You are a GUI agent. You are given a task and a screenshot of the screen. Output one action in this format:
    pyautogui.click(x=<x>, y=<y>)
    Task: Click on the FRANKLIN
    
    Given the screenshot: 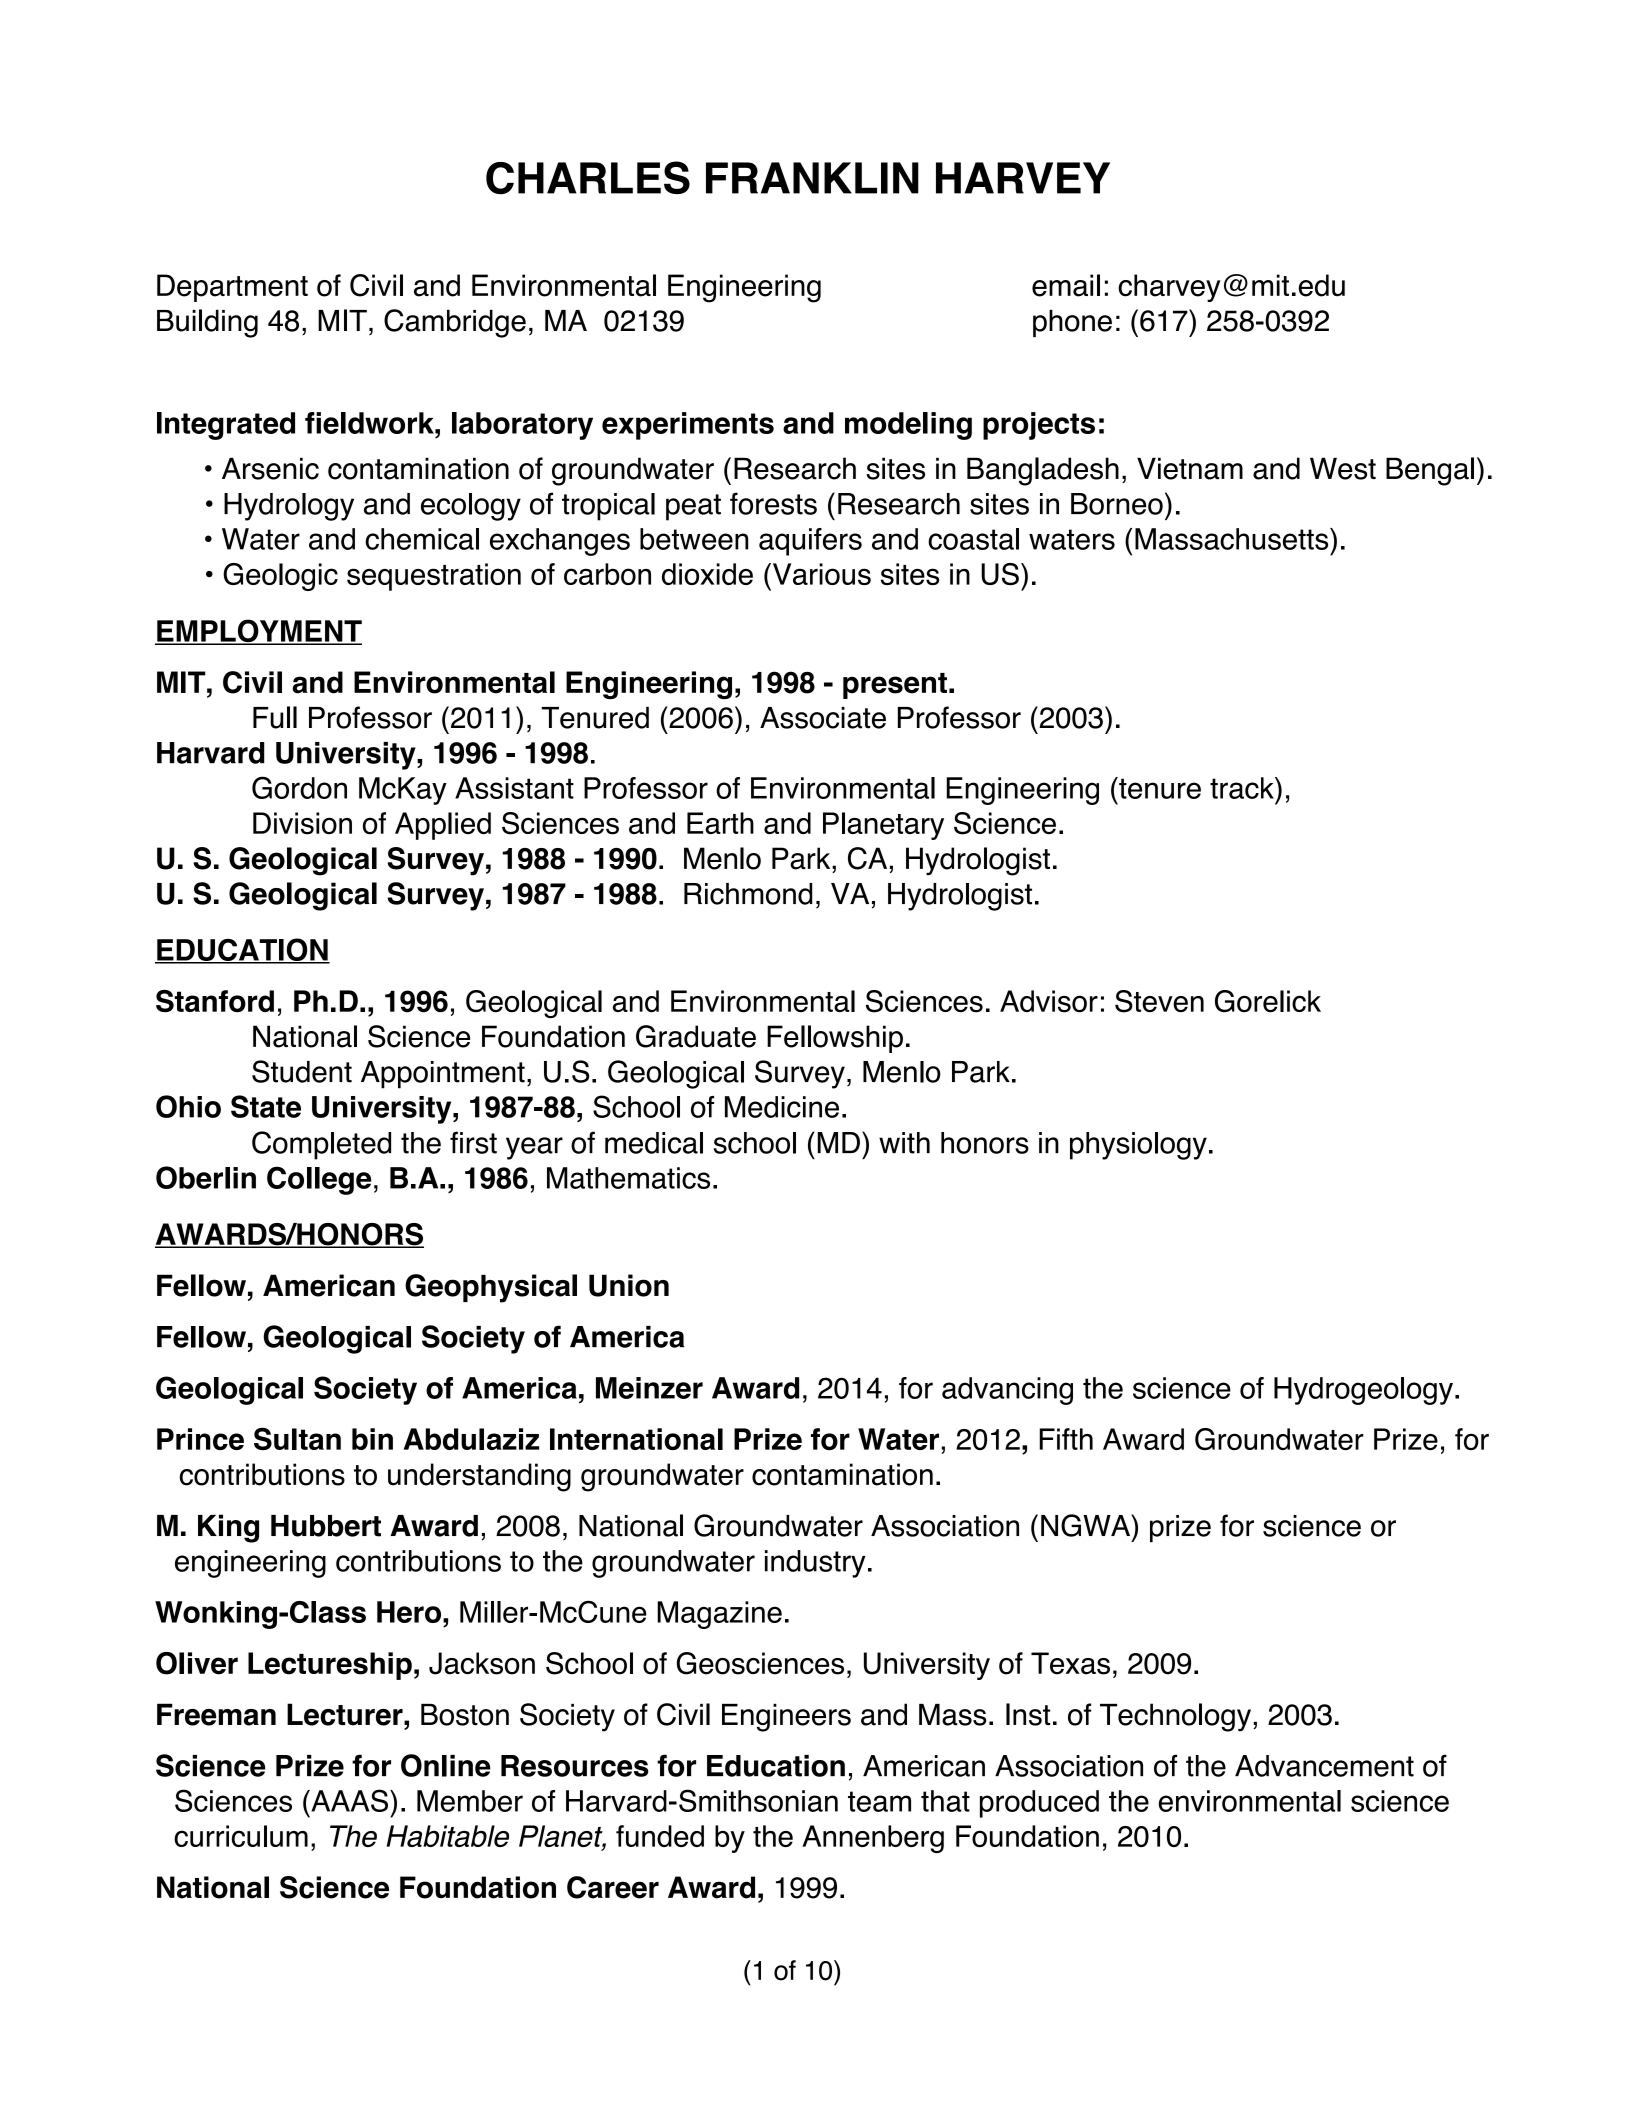 What is the action you would take?
    pyautogui.click(x=812, y=178)
